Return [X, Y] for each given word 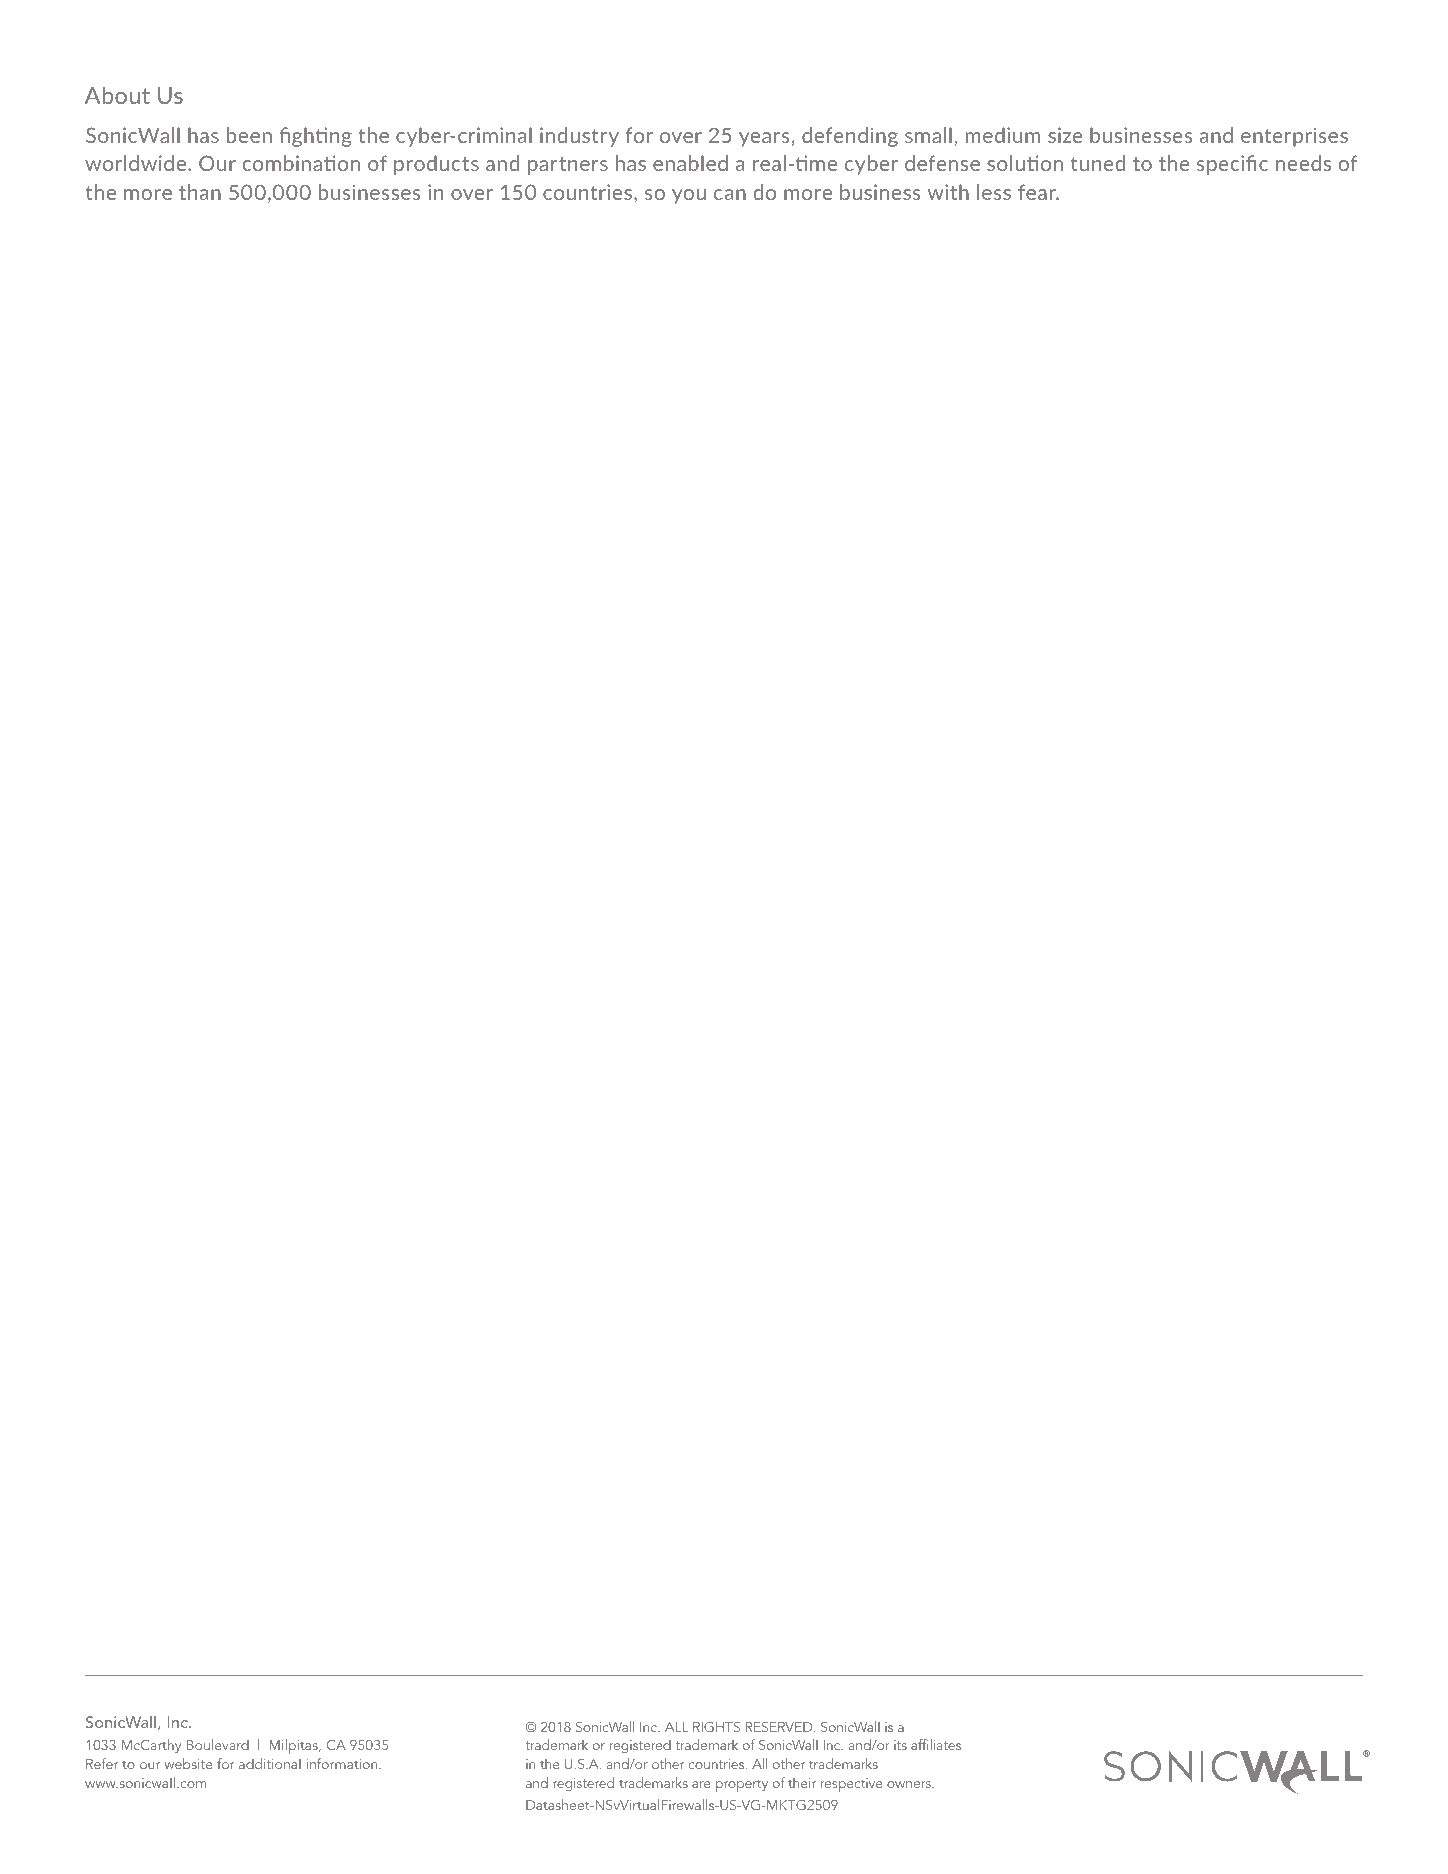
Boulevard [218, 1744]
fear [1038, 192]
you [689, 196]
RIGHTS [716, 1727]
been [249, 135]
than [200, 192]
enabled [690, 163]
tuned [1098, 163]
